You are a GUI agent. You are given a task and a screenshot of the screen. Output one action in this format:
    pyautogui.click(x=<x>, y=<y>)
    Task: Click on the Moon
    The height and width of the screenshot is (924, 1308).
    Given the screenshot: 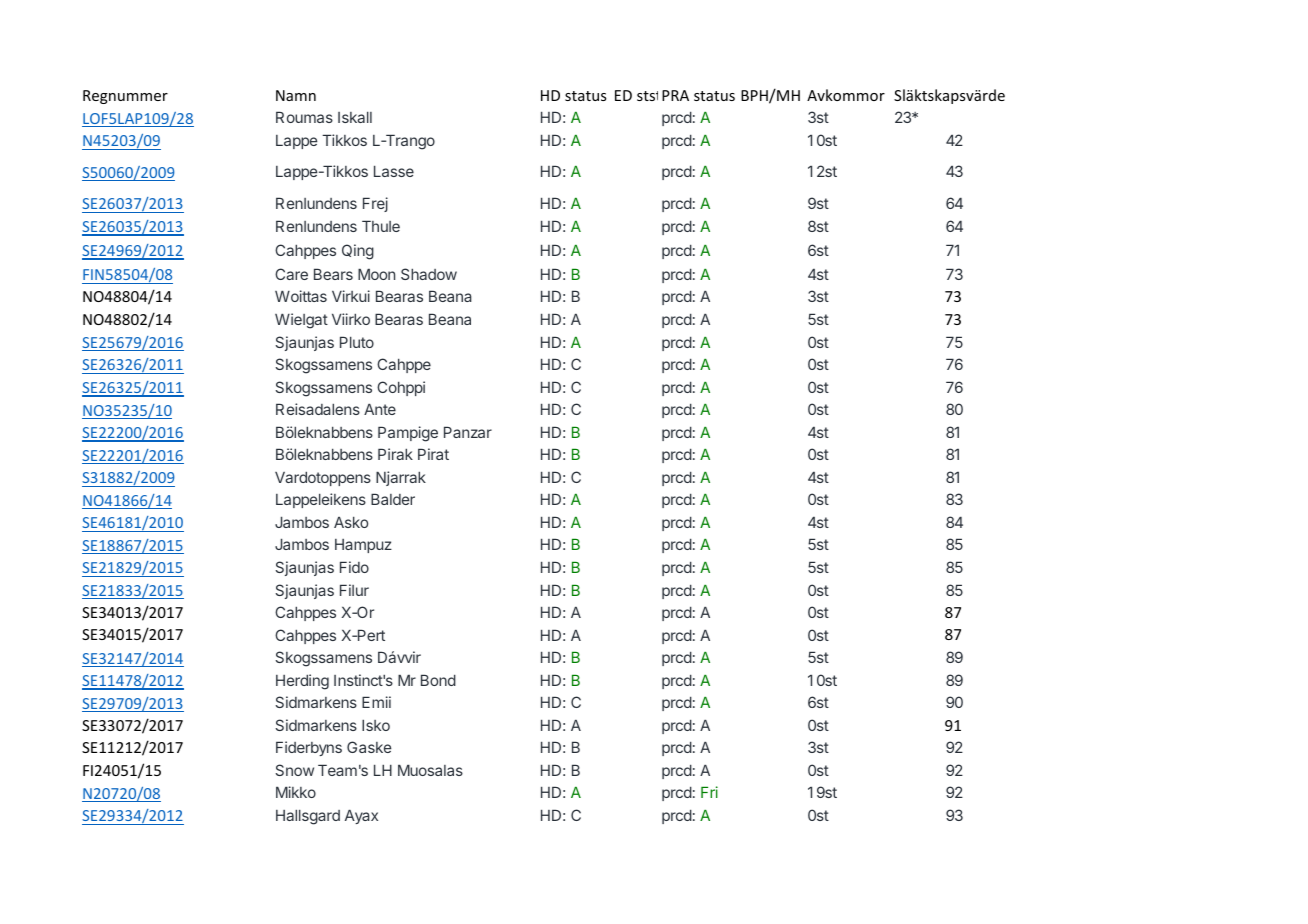 What is the action you would take?
    pyautogui.click(x=376, y=274)
